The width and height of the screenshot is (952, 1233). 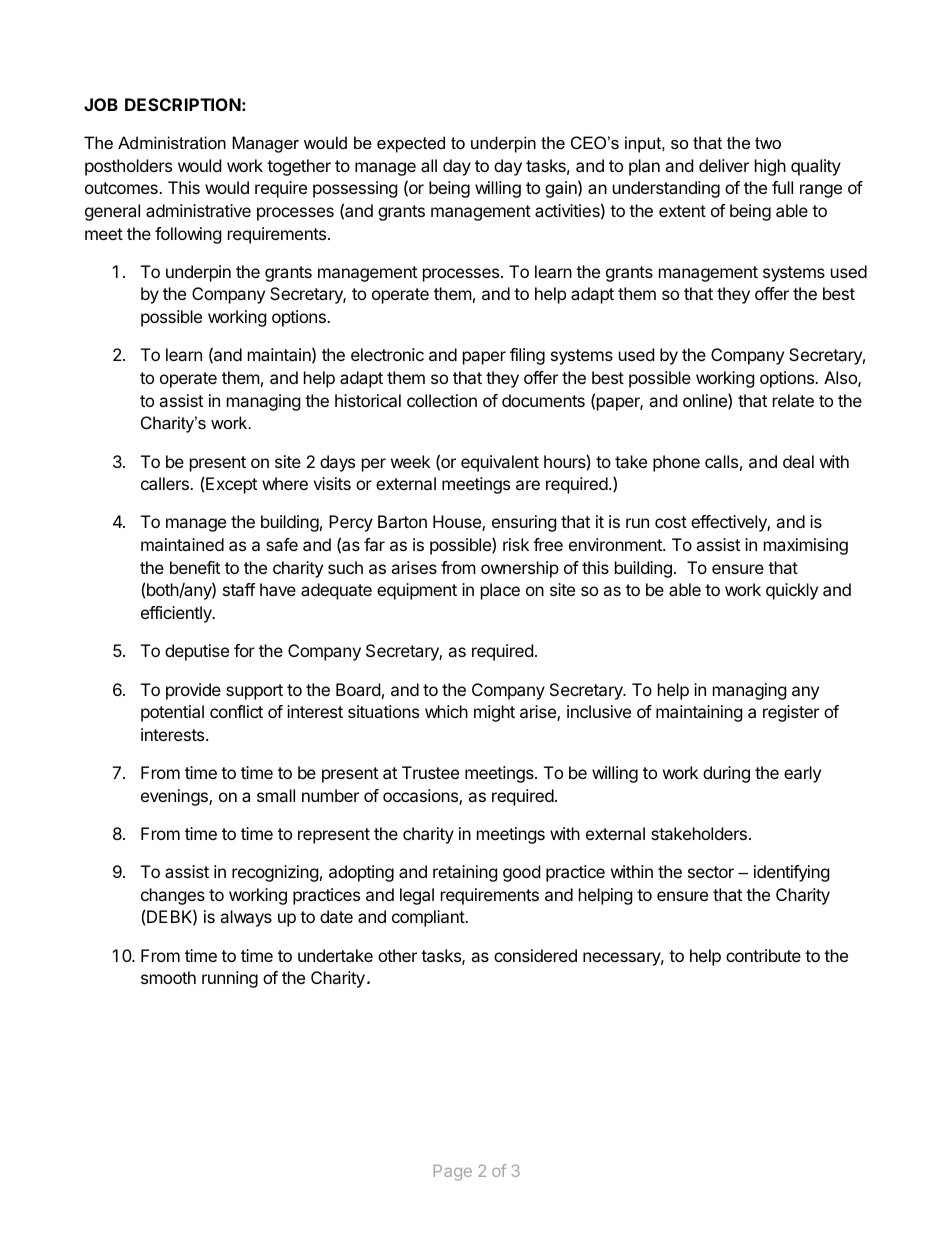 I want to click on smooth, so click(x=168, y=977).
